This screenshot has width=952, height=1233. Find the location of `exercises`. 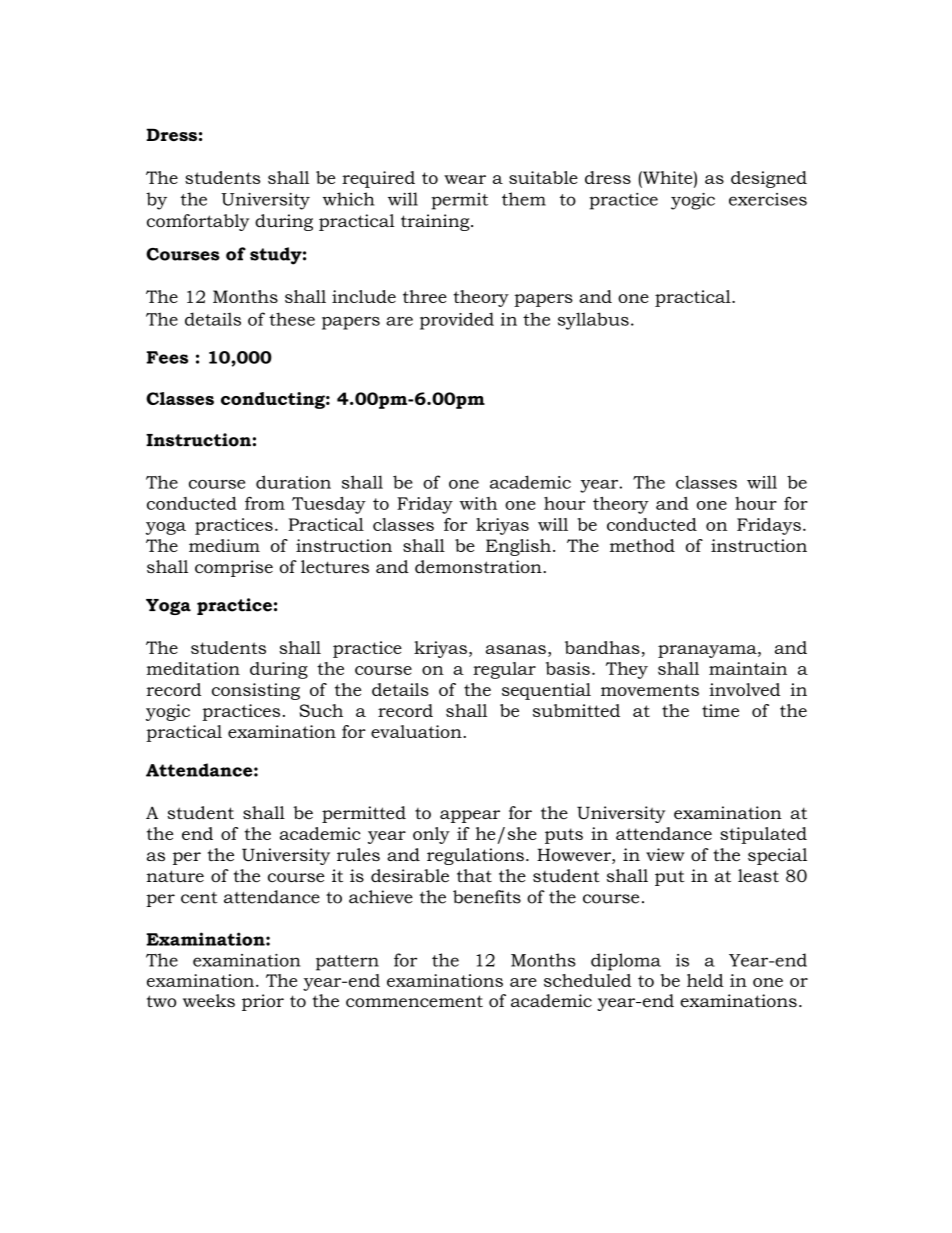

exercises is located at coordinates (768, 199).
